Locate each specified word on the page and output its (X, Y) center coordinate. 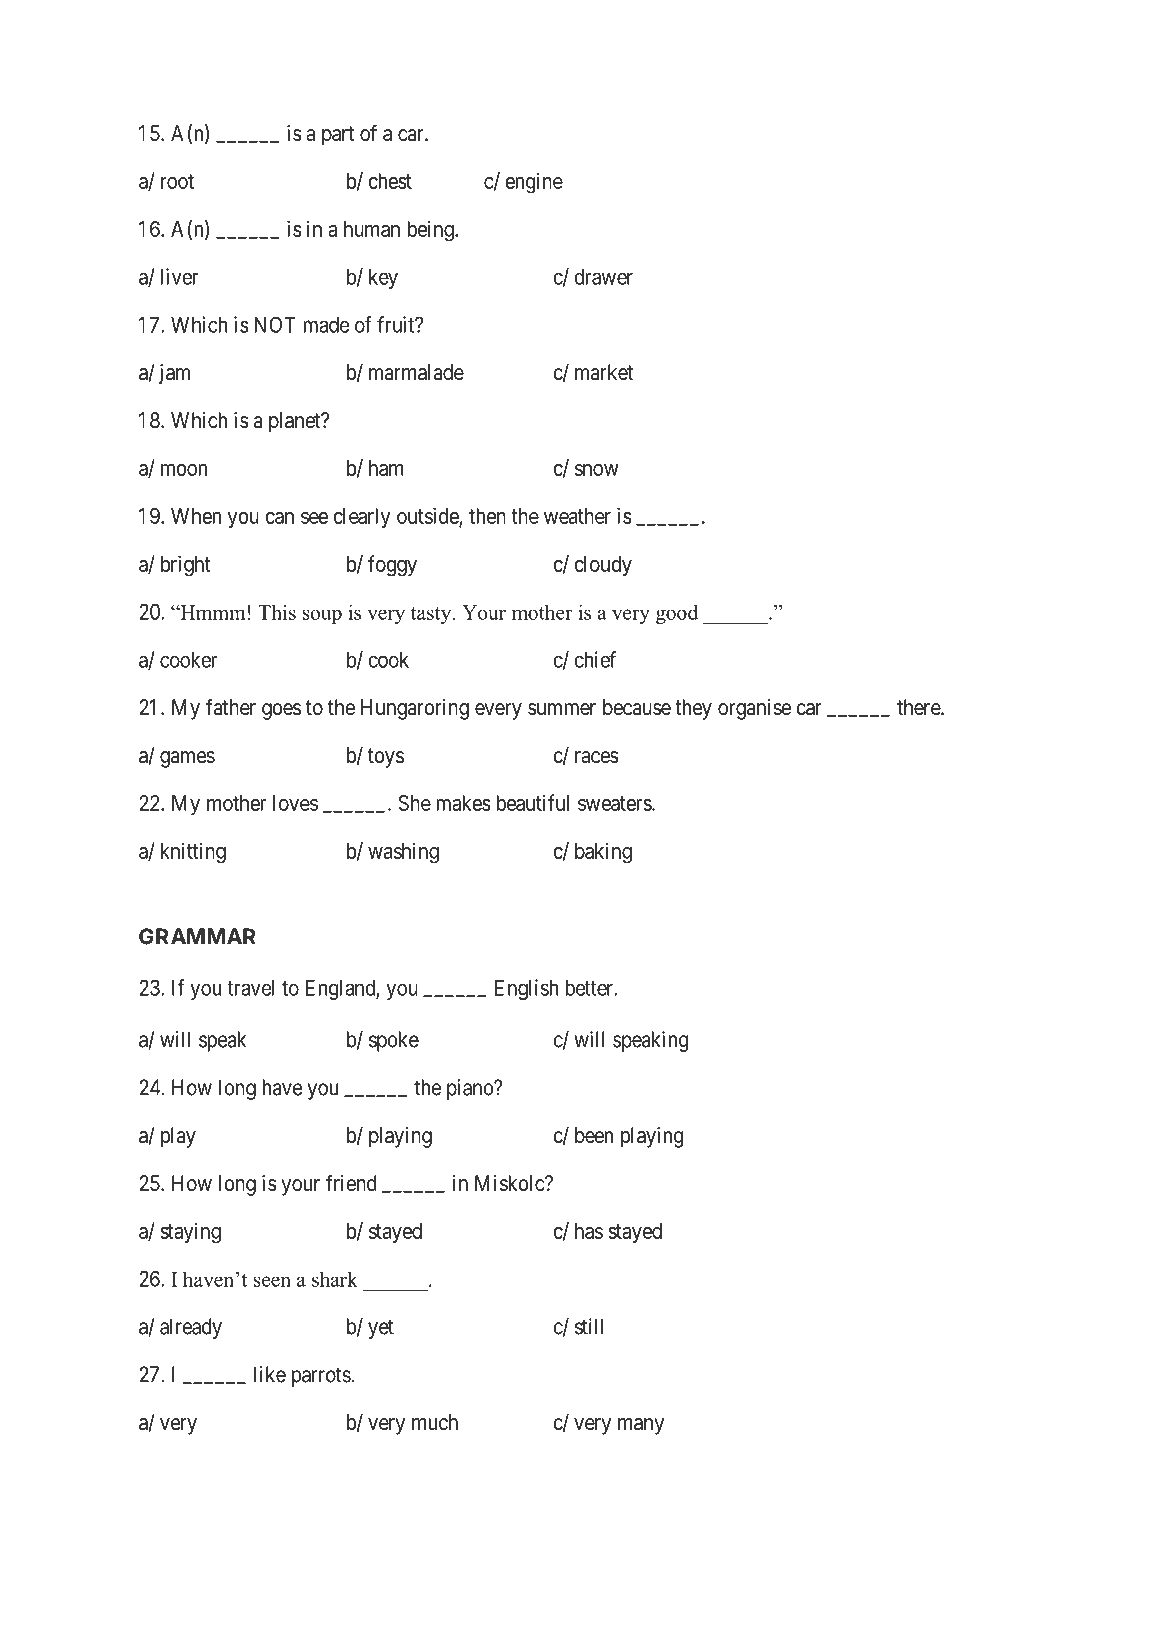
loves (295, 803)
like (270, 1374)
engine (534, 183)
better (590, 988)
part (338, 136)
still (589, 1326)
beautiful (532, 802)
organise (754, 709)
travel (250, 988)
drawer (603, 277)
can (279, 518)
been (594, 1135)
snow (596, 470)
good (677, 614)
